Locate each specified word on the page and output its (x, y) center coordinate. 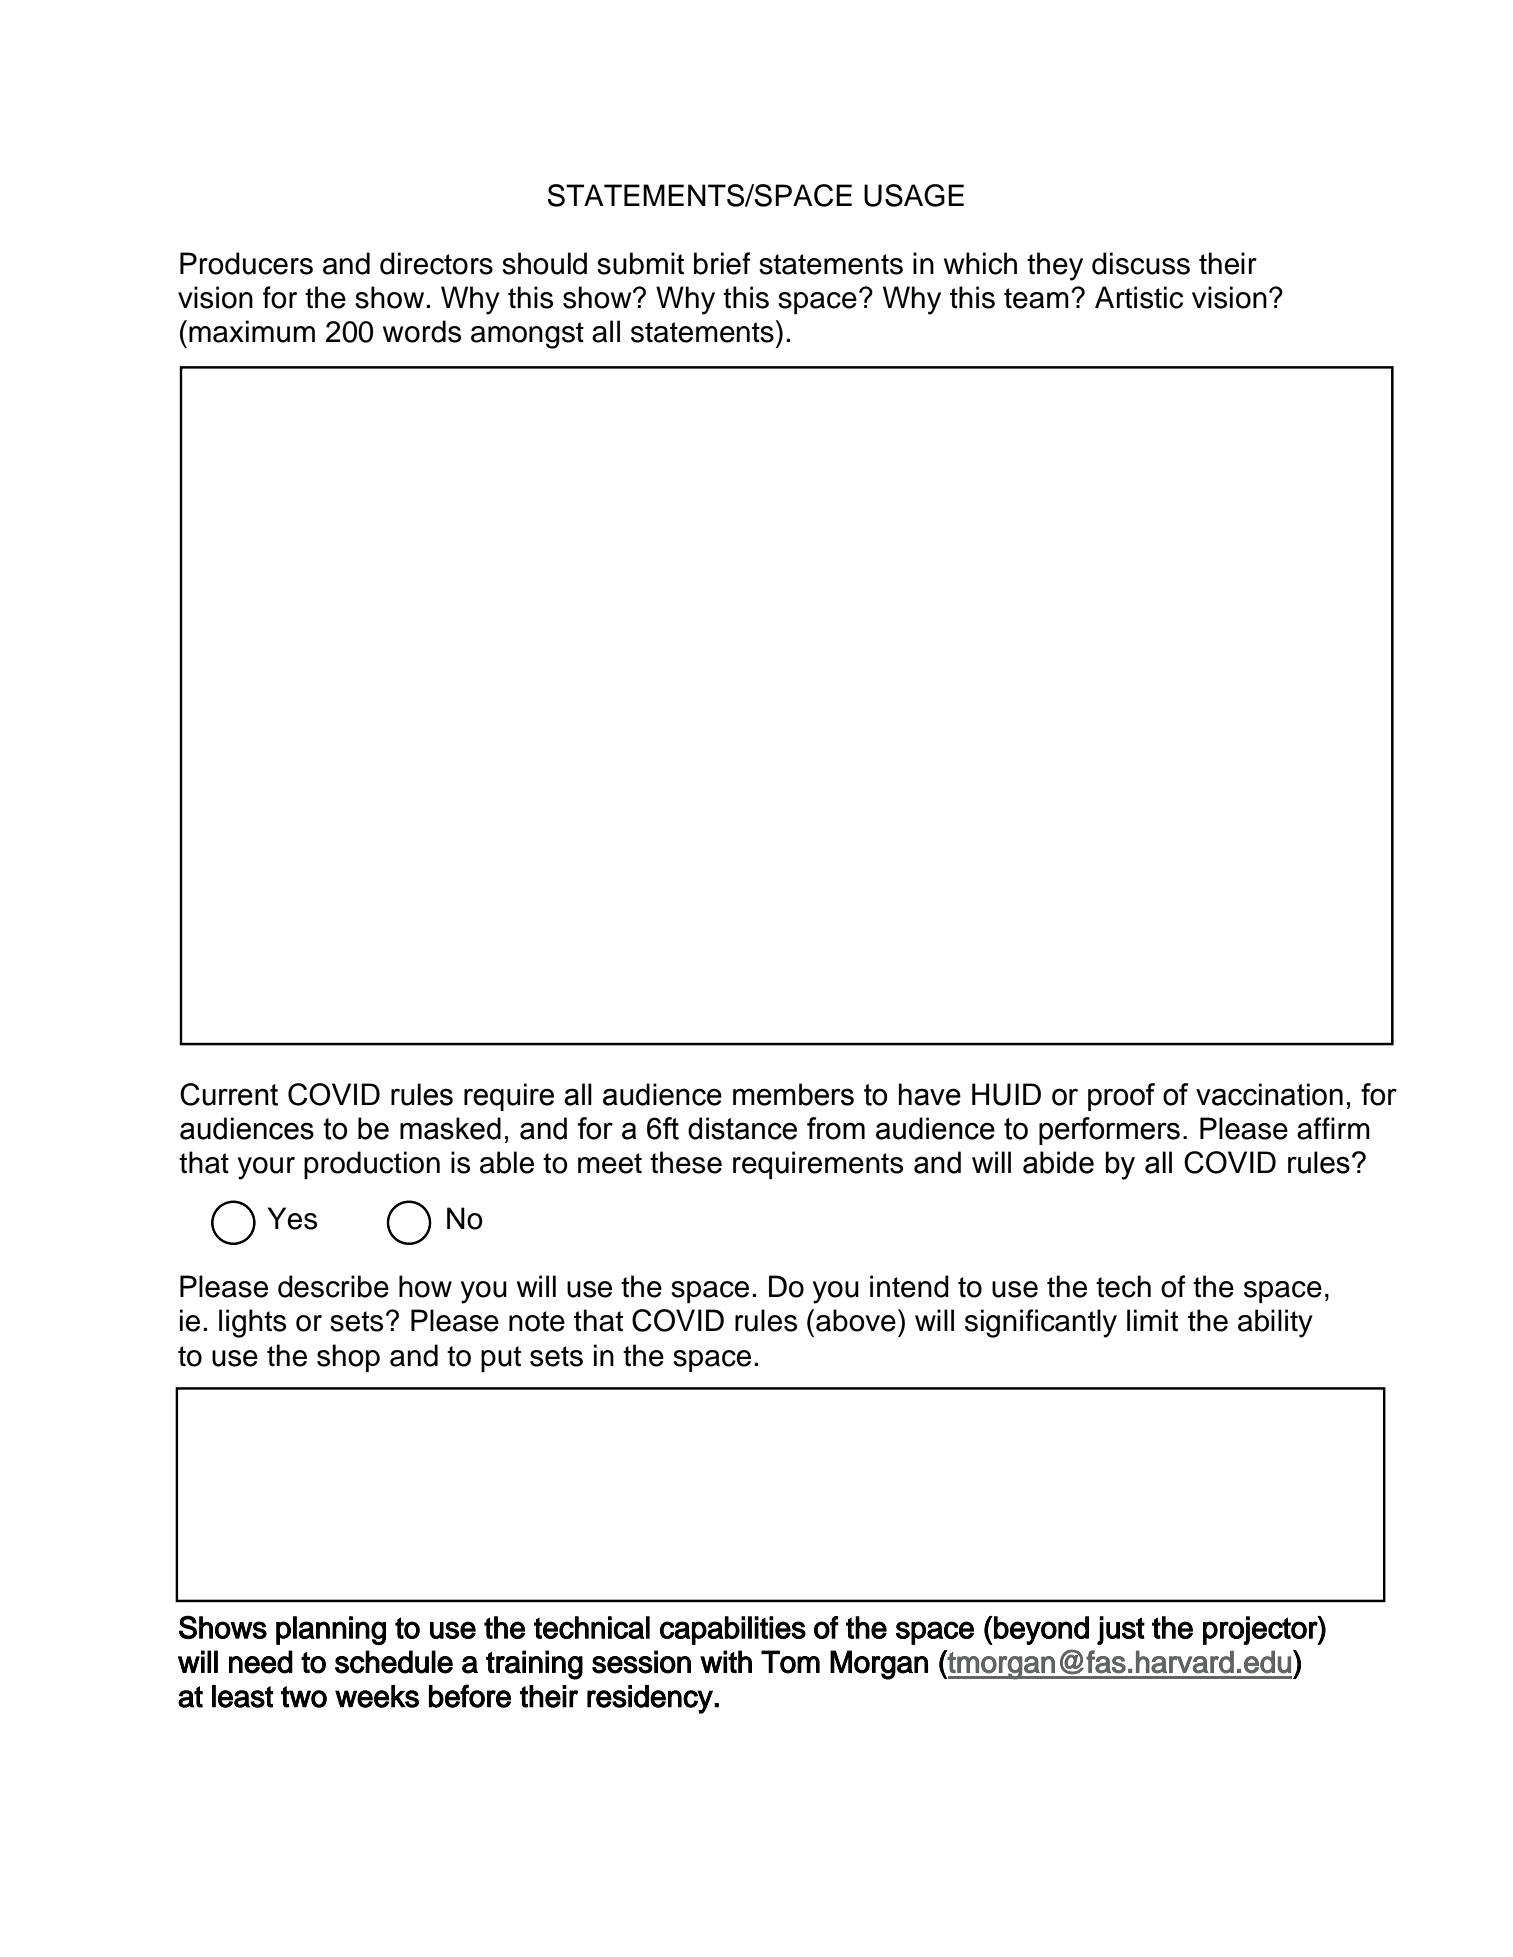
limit (1152, 1320)
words (422, 331)
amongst (527, 335)
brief (722, 263)
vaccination (1269, 1094)
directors (436, 263)
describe (333, 1286)
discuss (1141, 263)
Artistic (1139, 297)
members (793, 1094)
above (856, 1320)
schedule (394, 1662)
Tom (790, 1662)
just (1121, 1630)
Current (229, 1094)
